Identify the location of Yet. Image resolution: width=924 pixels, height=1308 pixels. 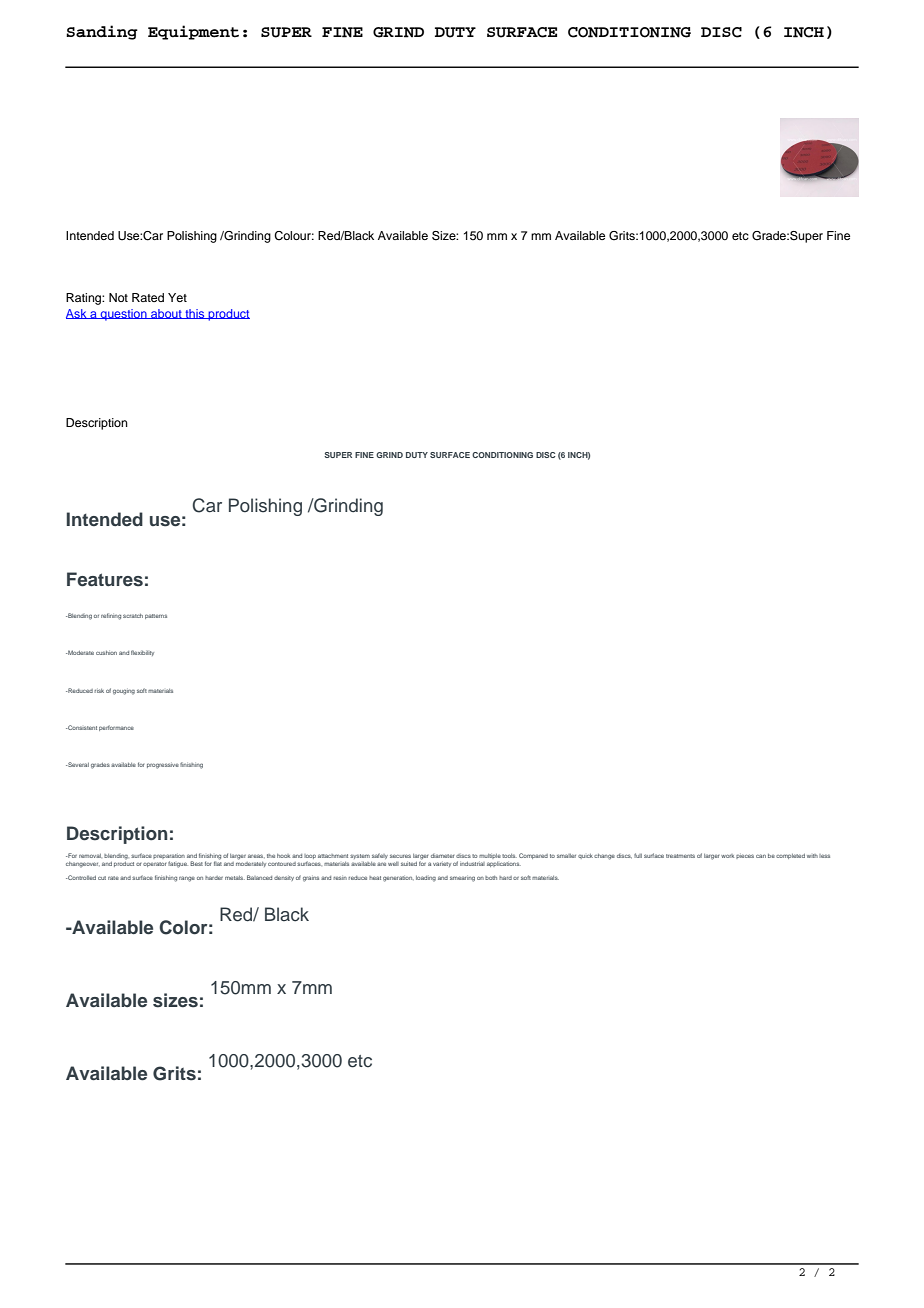
(177, 297).
